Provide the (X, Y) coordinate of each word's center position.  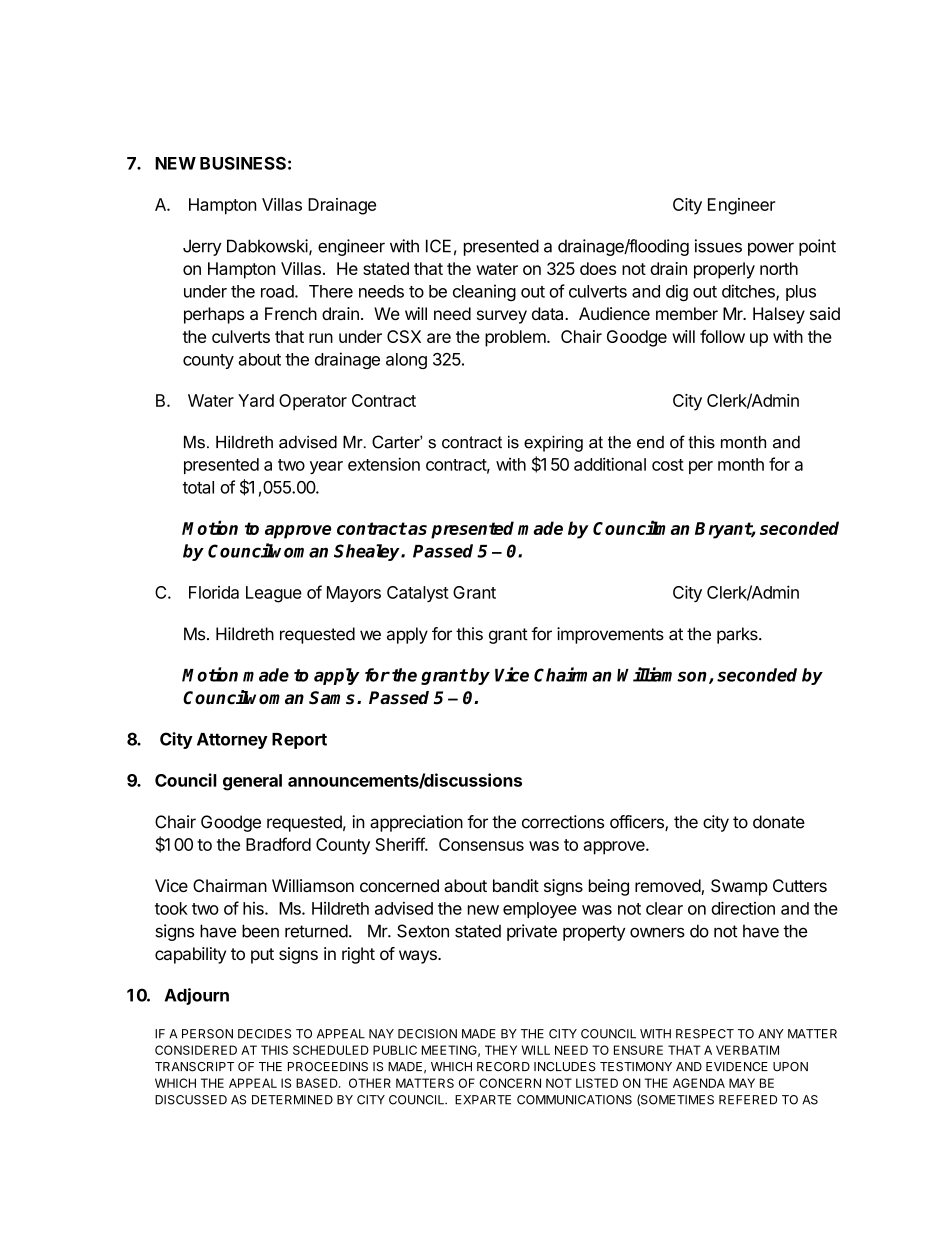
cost (668, 465)
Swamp (739, 887)
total (198, 487)
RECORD (503, 1067)
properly (724, 270)
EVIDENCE (737, 1067)
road (278, 291)
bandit (516, 885)
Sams (333, 698)
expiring (553, 444)
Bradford (278, 844)
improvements (610, 635)
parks (738, 635)
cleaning (484, 292)
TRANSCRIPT (194, 1067)
